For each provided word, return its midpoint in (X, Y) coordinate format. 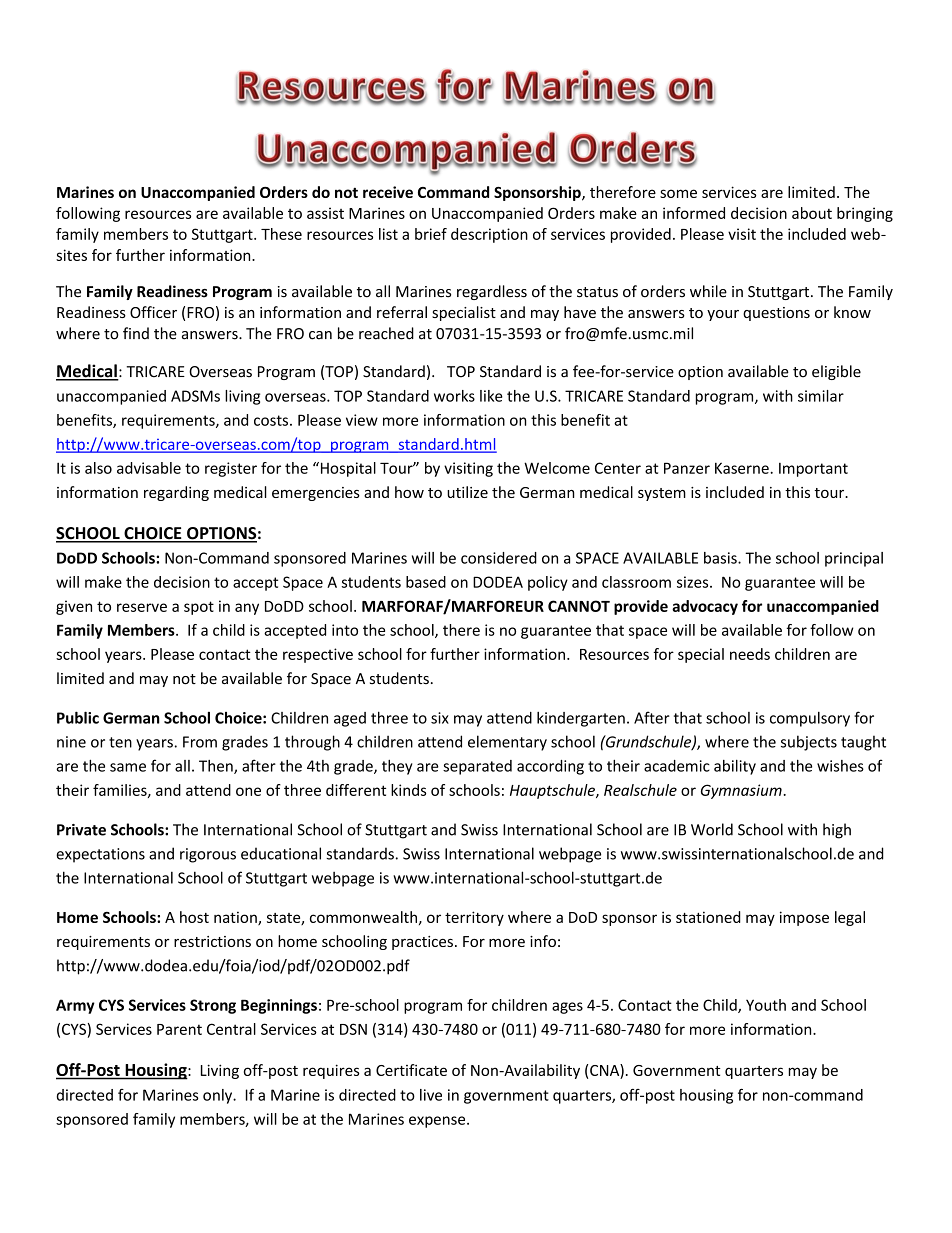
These (281, 234)
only (219, 1096)
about (812, 213)
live (431, 1095)
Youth (766, 1005)
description (489, 235)
